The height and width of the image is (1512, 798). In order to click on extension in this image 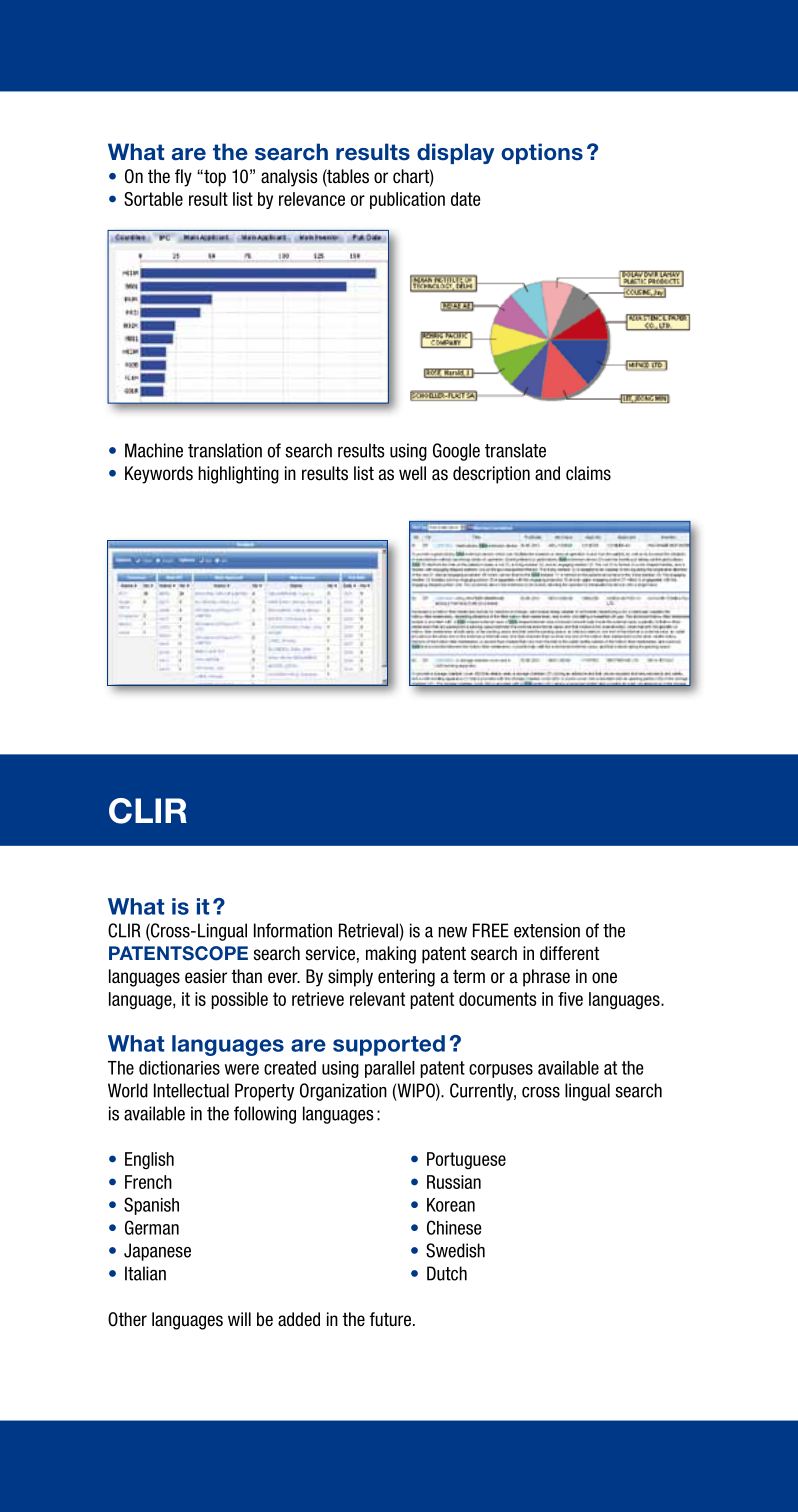, I will do `click(547, 930)`.
